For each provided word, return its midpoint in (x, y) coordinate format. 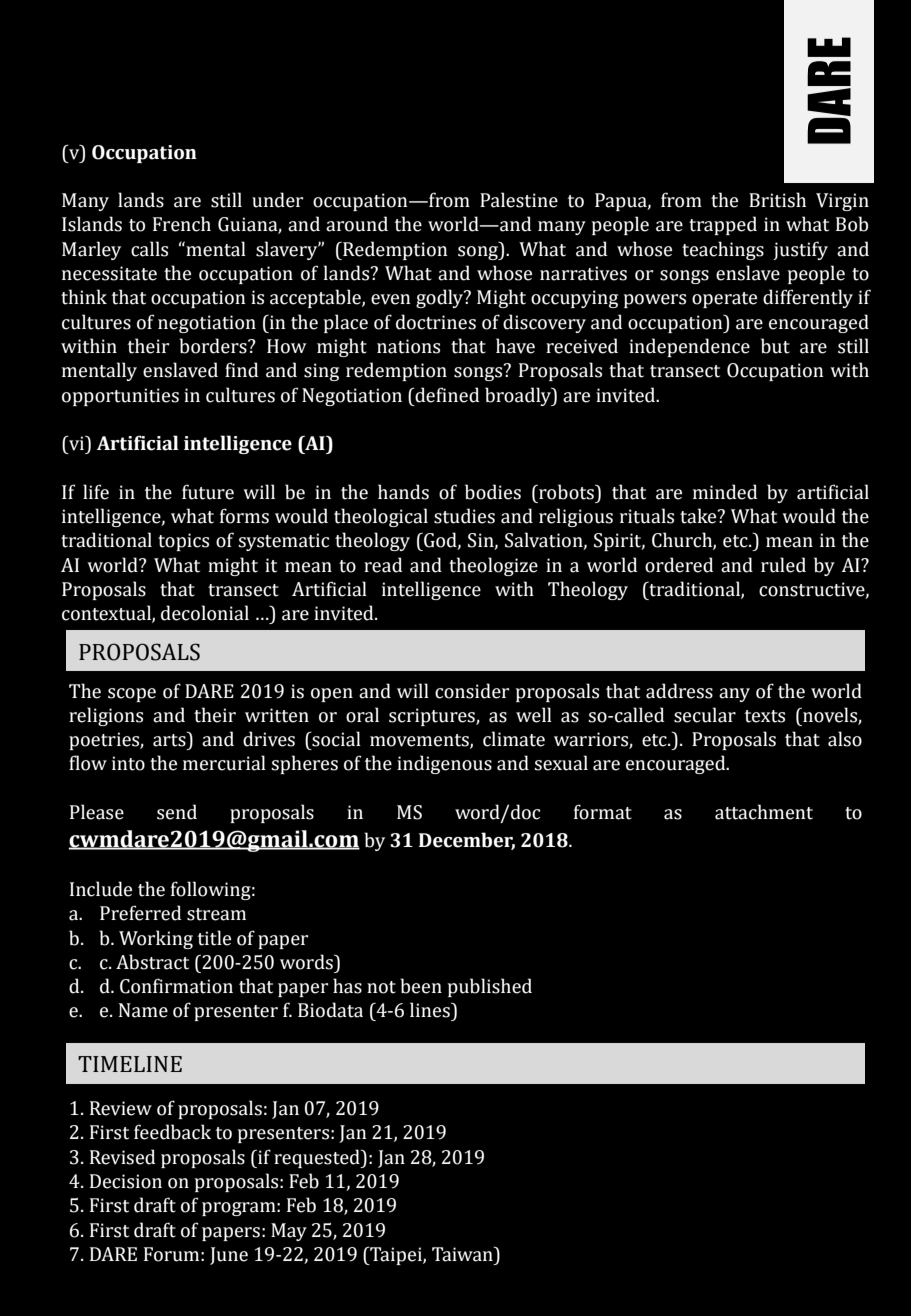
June (229, 1256)
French (182, 224)
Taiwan (463, 1254)
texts (764, 716)
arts (170, 739)
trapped (723, 225)
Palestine (519, 200)
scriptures (433, 717)
